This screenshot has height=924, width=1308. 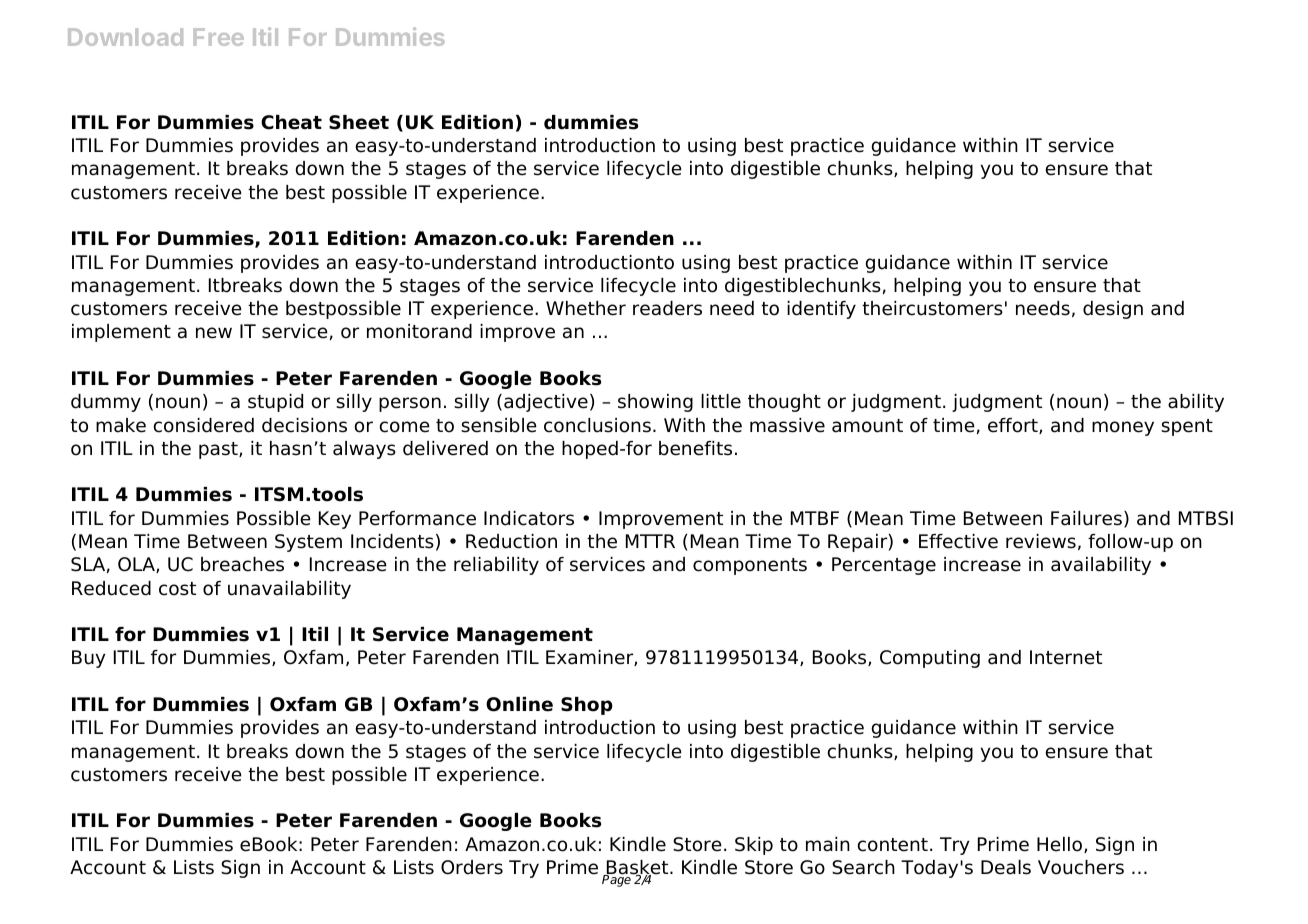 What do you see at coordinates (587, 706) in the screenshot?
I see `Shop` at bounding box center [587, 706].
